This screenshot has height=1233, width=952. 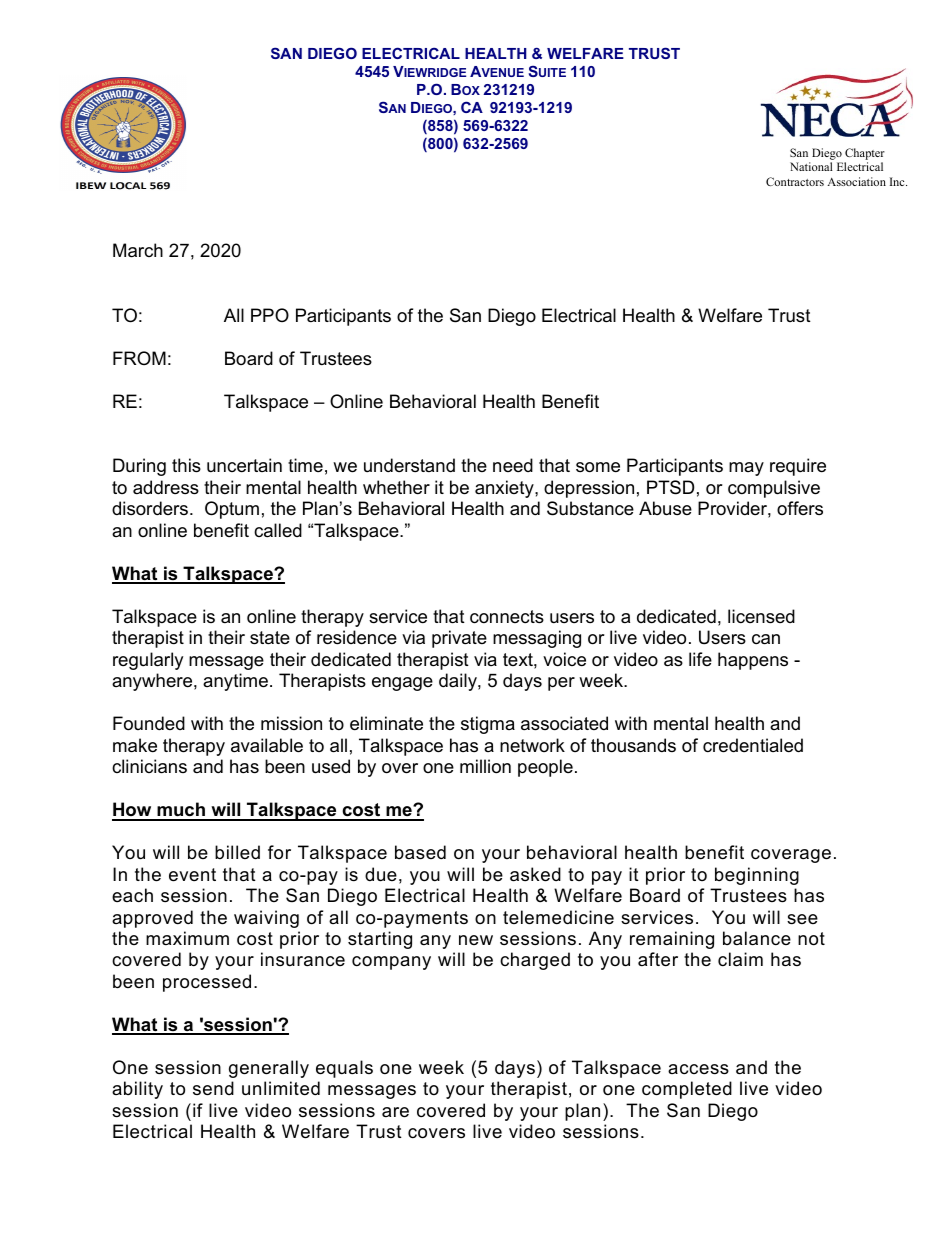 What do you see at coordinates (798, 467) in the screenshot?
I see `require` at bounding box center [798, 467].
